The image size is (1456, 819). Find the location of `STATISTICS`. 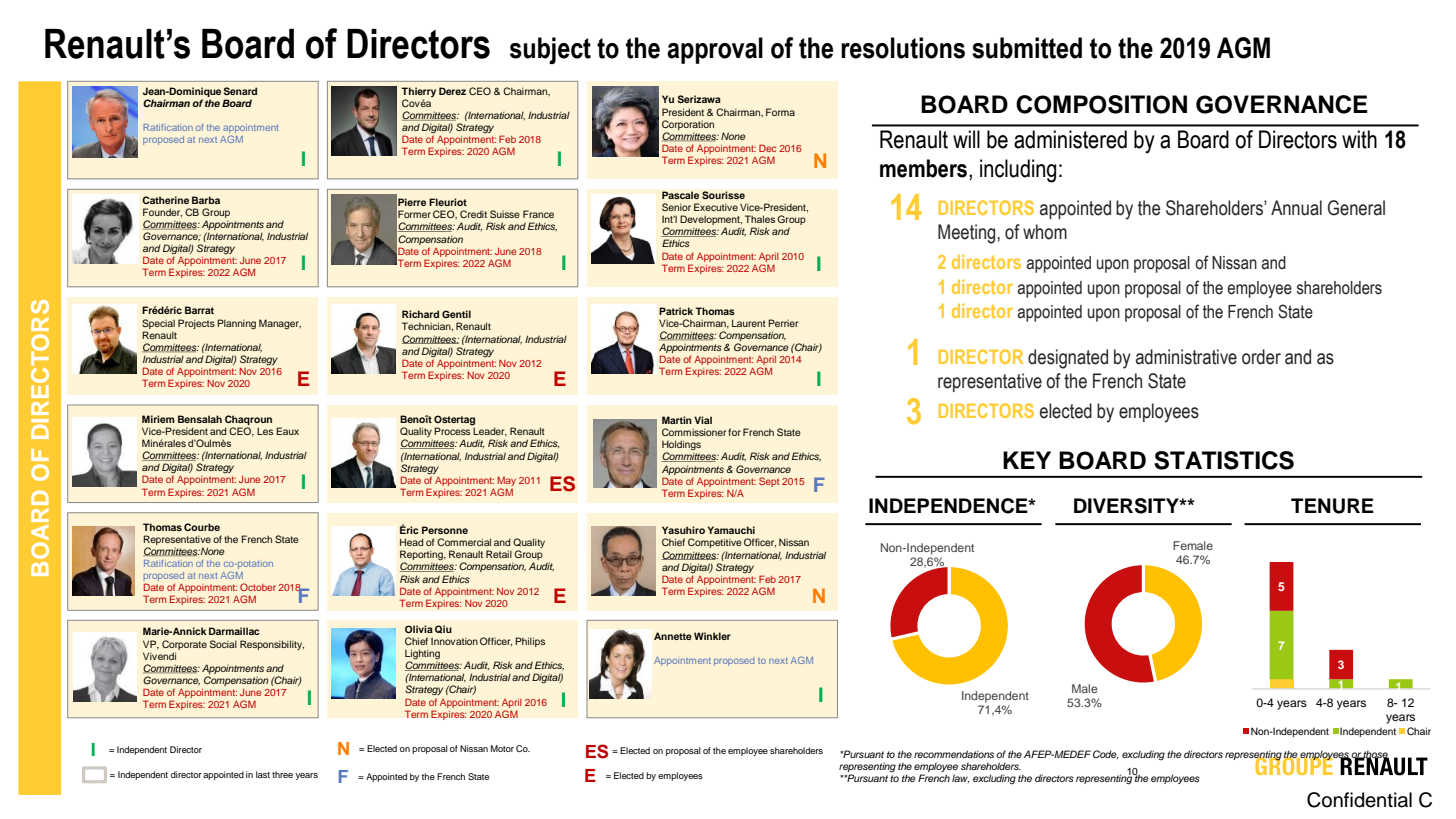

STATISTICS is located at coordinates (1224, 460).
